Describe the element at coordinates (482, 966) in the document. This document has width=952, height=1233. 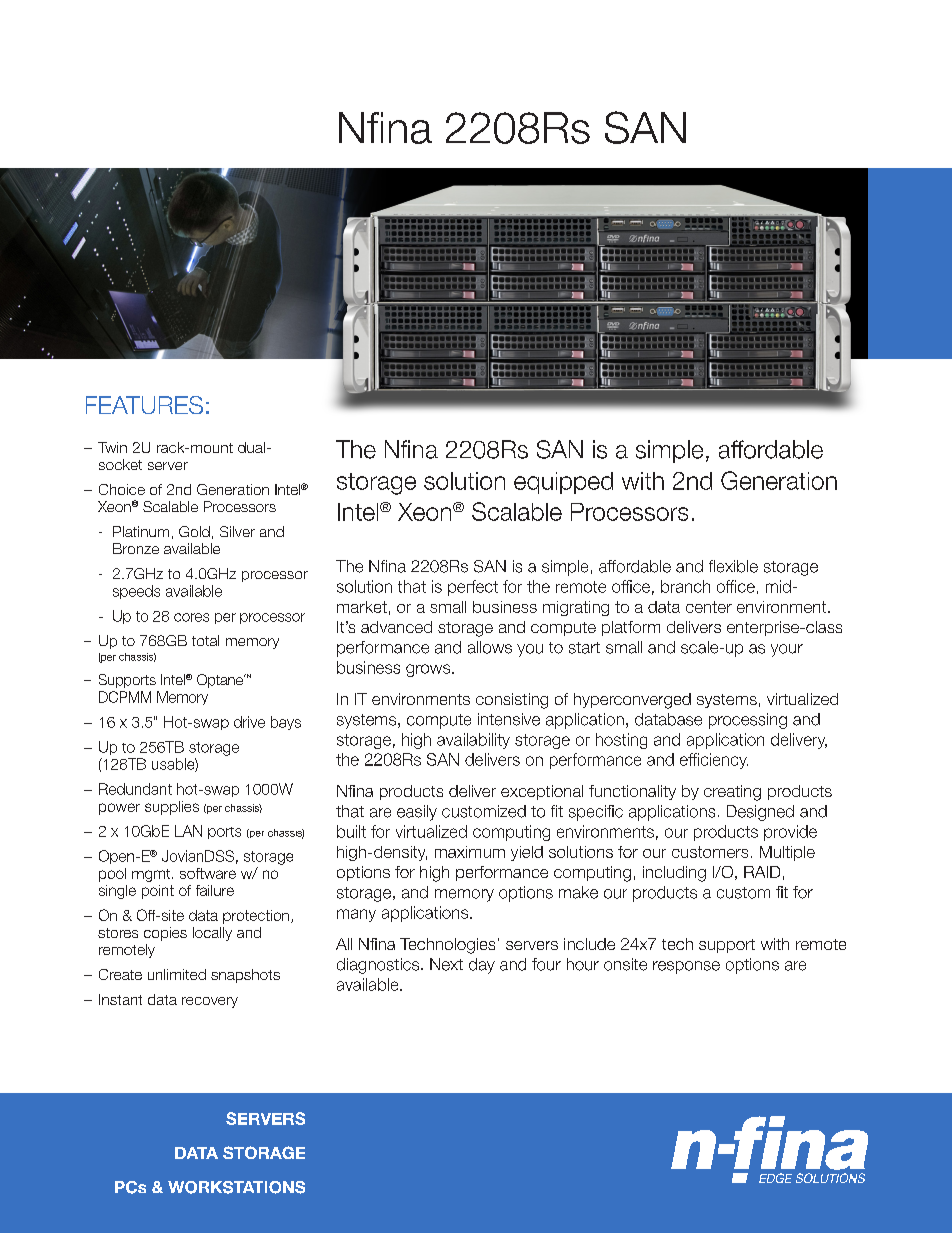
I see `day` at that location.
